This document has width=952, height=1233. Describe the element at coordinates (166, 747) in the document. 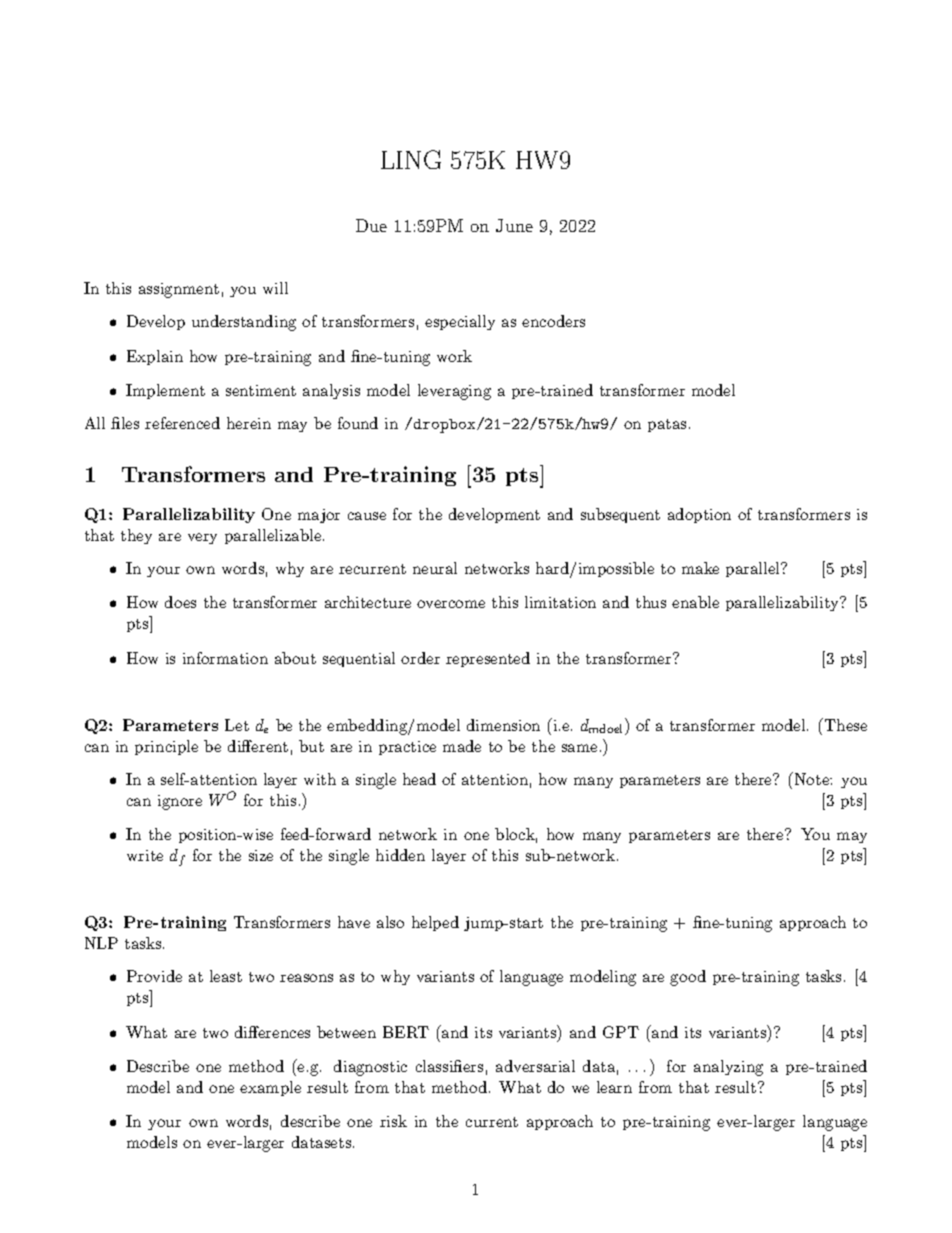

I see `principle` at that location.
